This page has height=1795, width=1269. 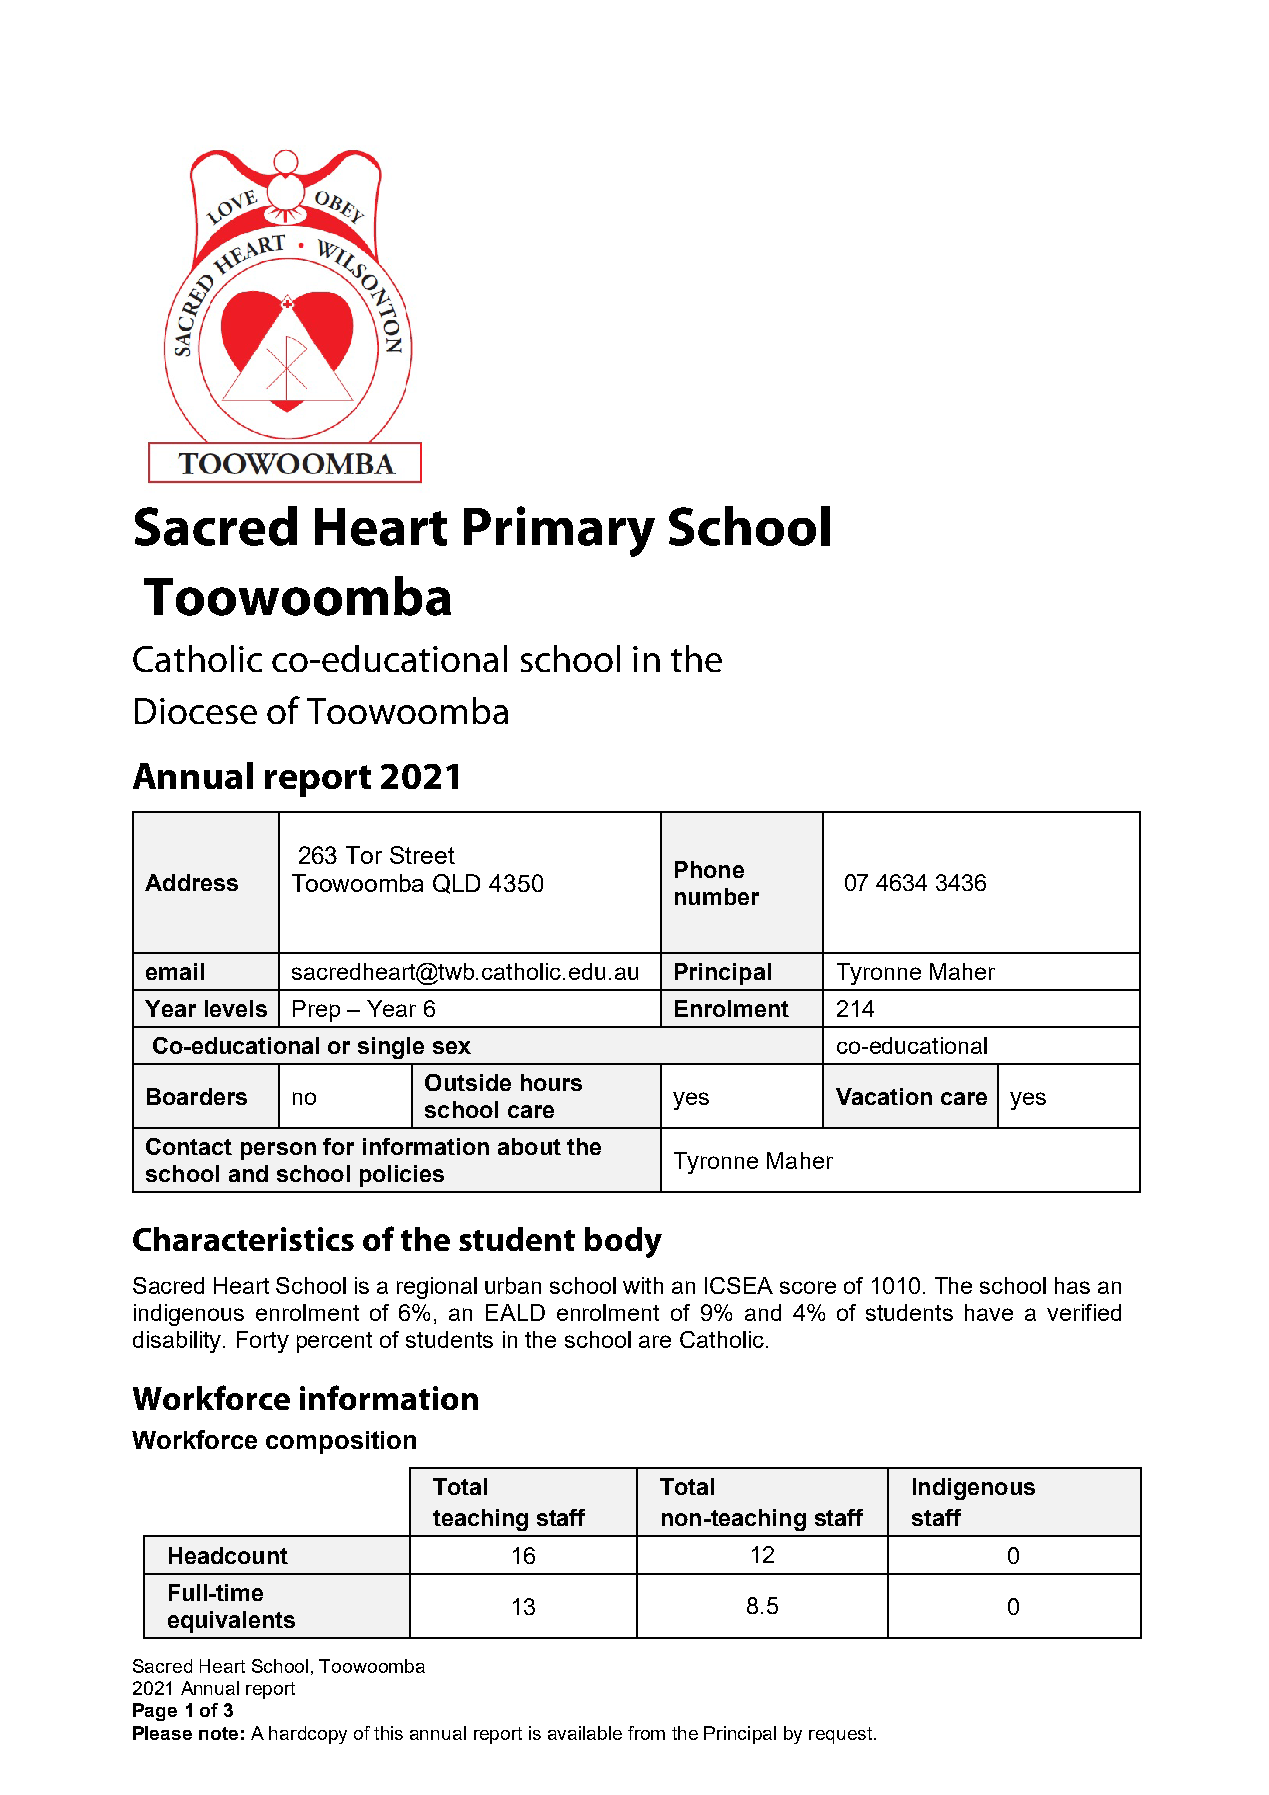 What do you see at coordinates (646, 1733) in the page?
I see `from` at bounding box center [646, 1733].
